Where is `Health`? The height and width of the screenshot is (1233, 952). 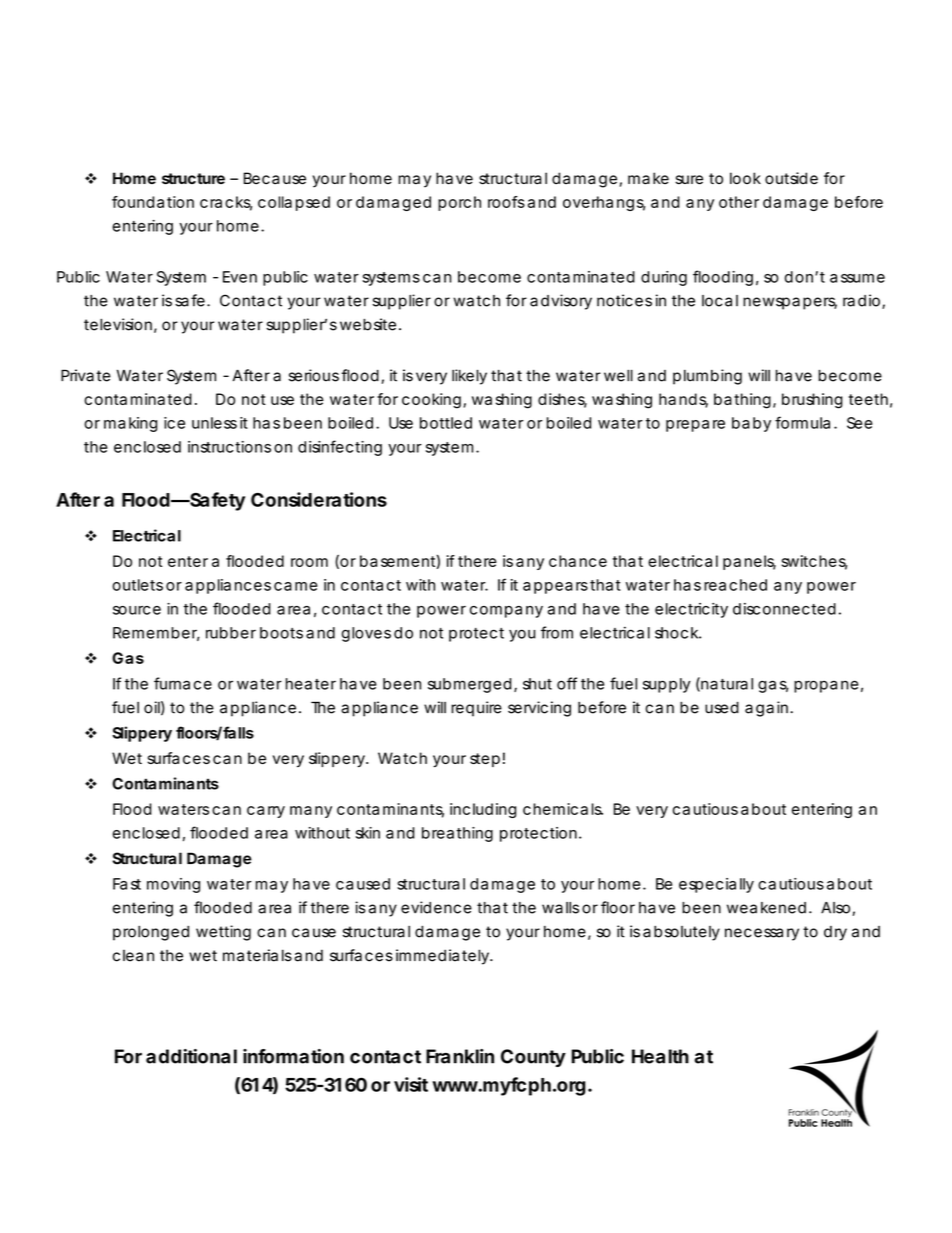 Health is located at coordinates (660, 1056).
